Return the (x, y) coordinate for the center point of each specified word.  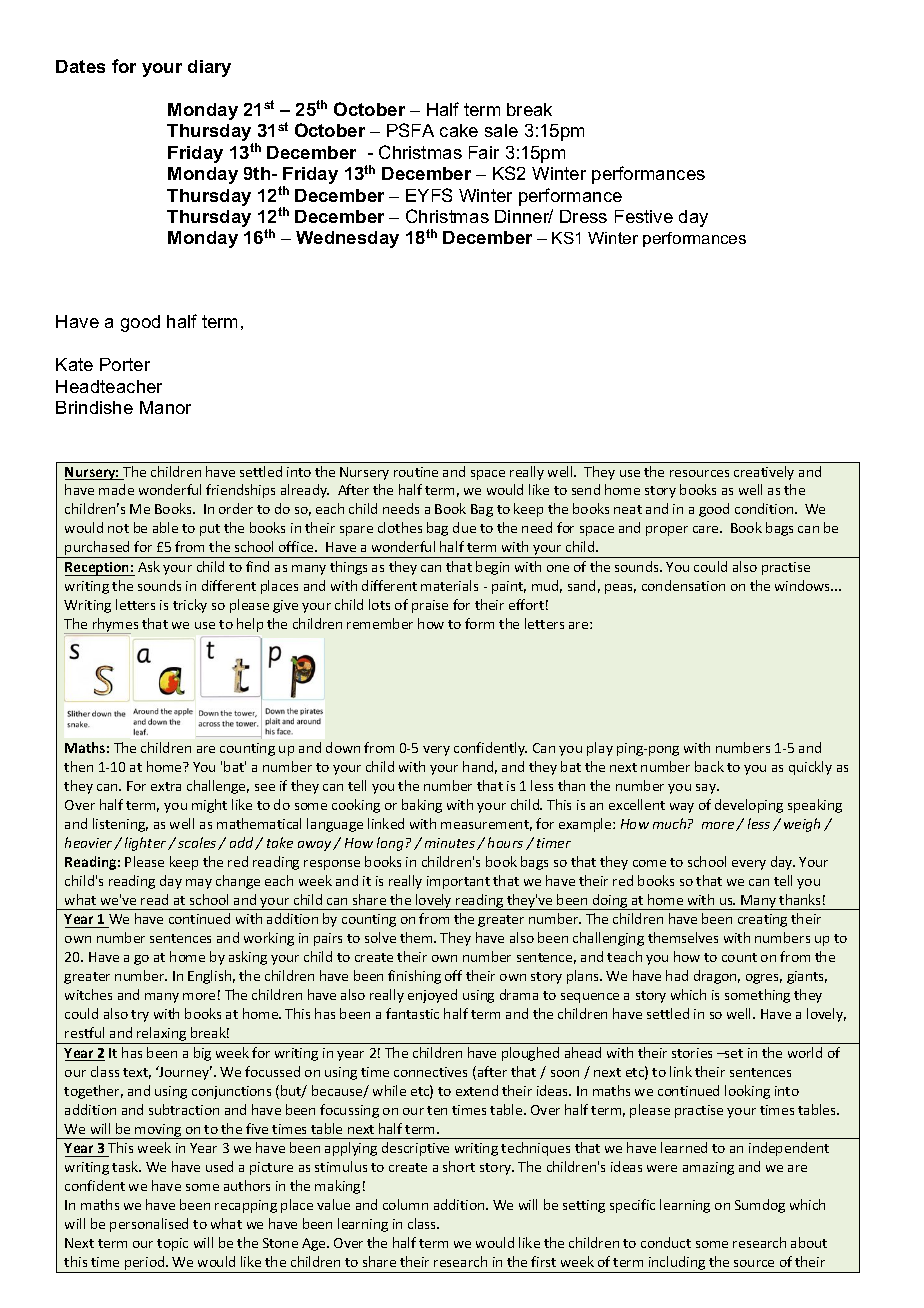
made (116, 489)
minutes (450, 843)
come (649, 863)
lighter (147, 844)
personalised (149, 1225)
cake (459, 130)
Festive (644, 216)
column (405, 1204)
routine (416, 472)
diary (209, 68)
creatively (764, 473)
